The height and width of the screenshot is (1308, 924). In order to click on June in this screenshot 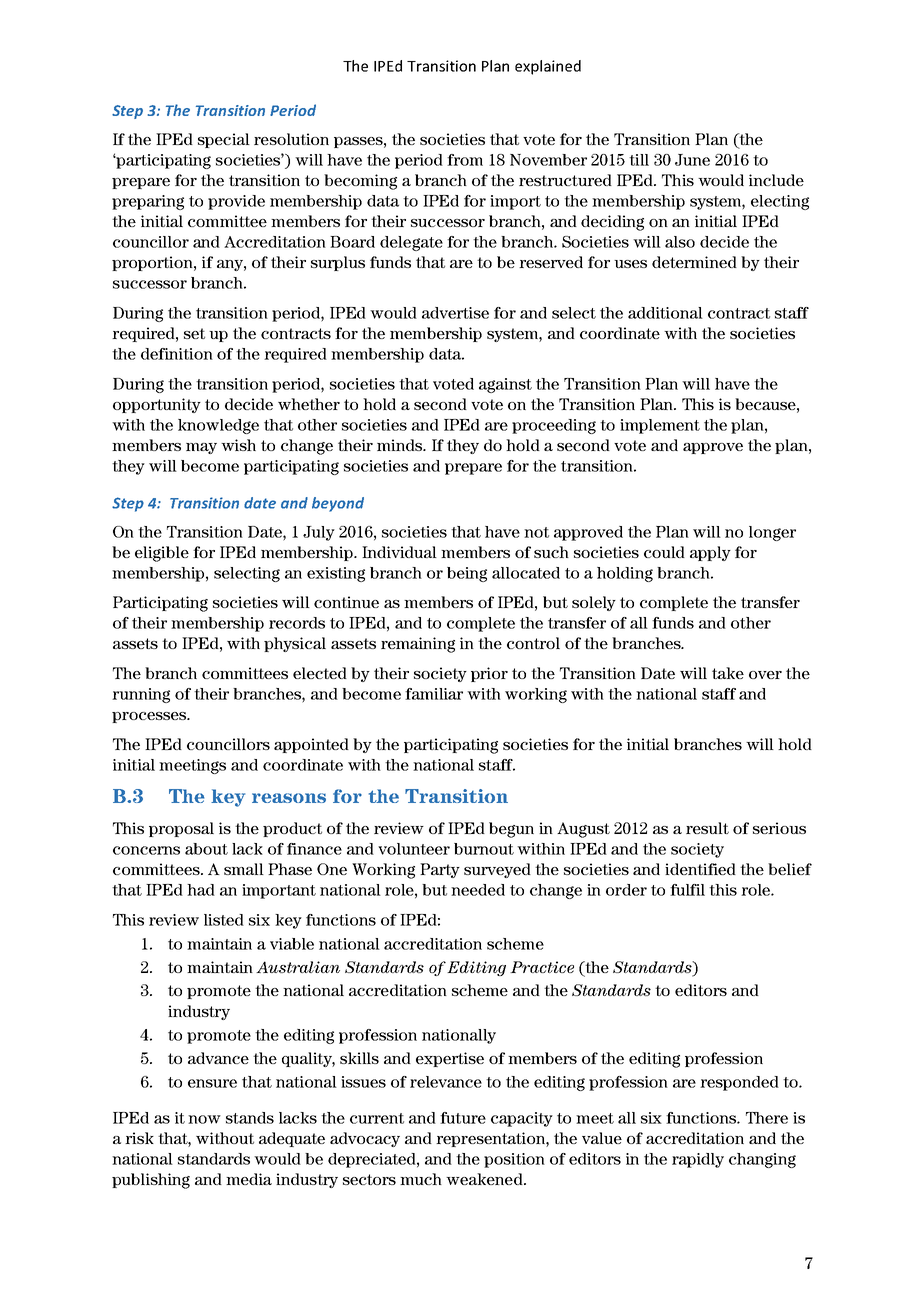, I will do `click(692, 160)`.
